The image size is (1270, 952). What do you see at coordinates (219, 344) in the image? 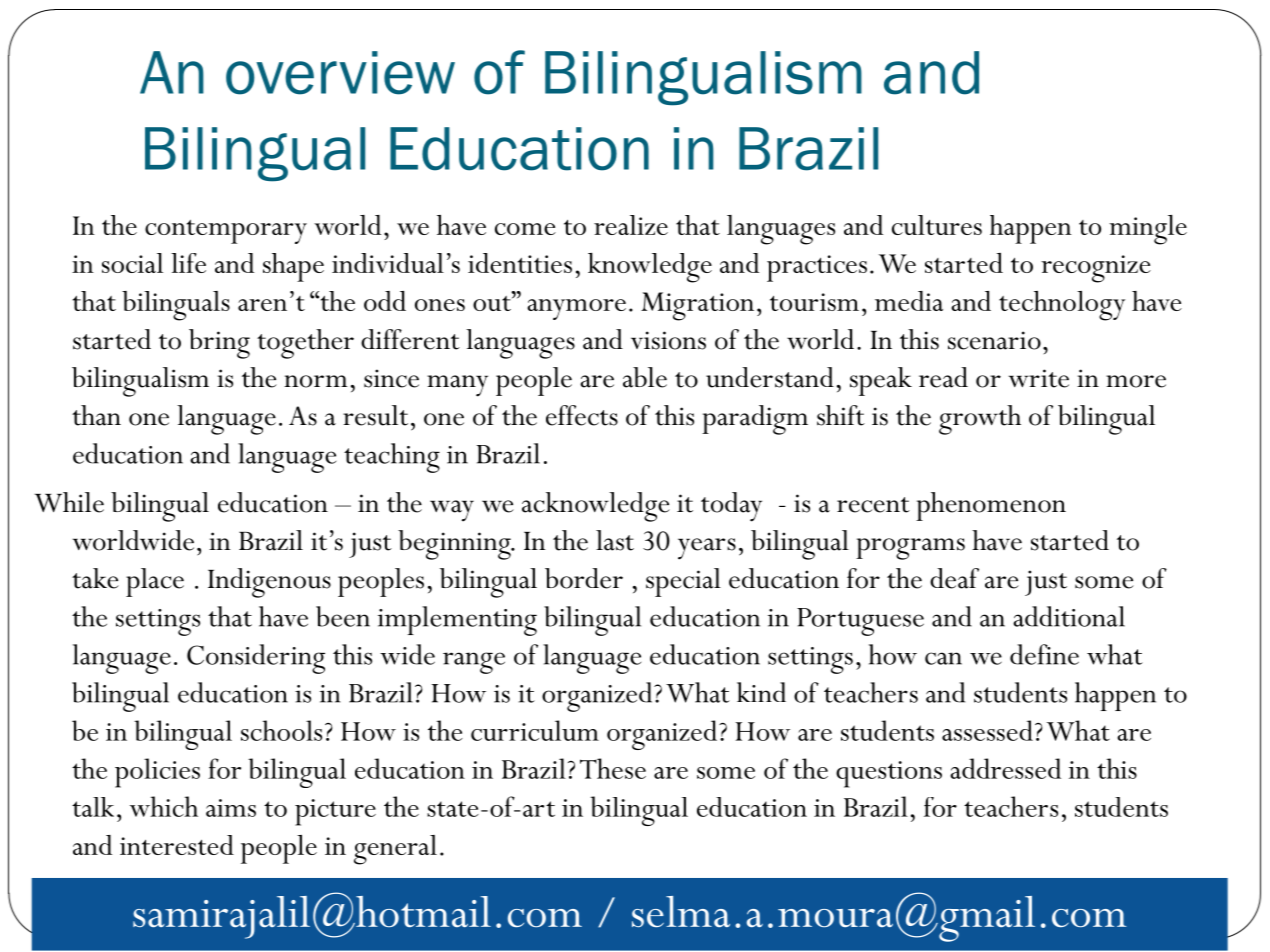
I see `bring` at bounding box center [219, 344].
